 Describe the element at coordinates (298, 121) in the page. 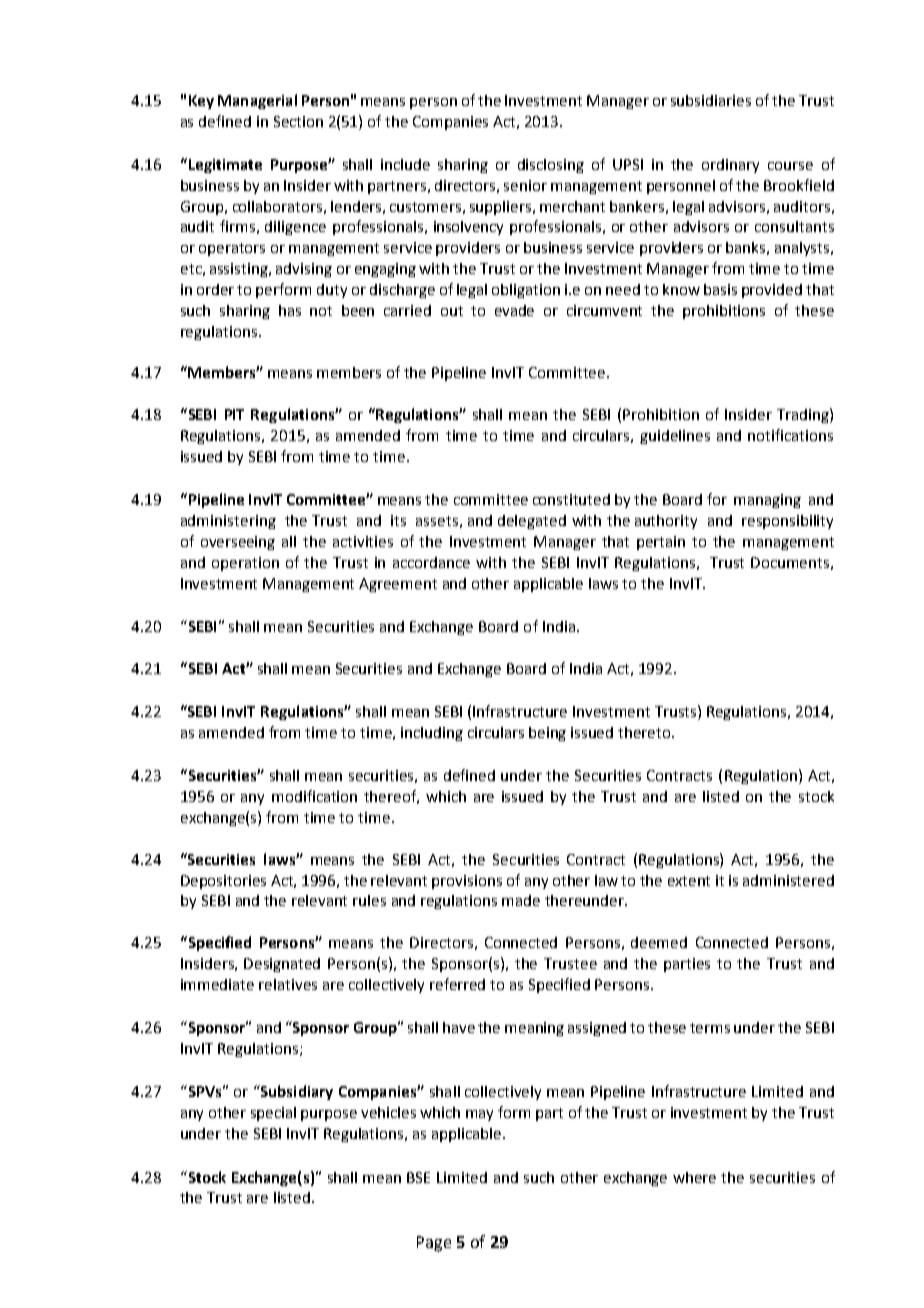

I see `Section` at that location.
